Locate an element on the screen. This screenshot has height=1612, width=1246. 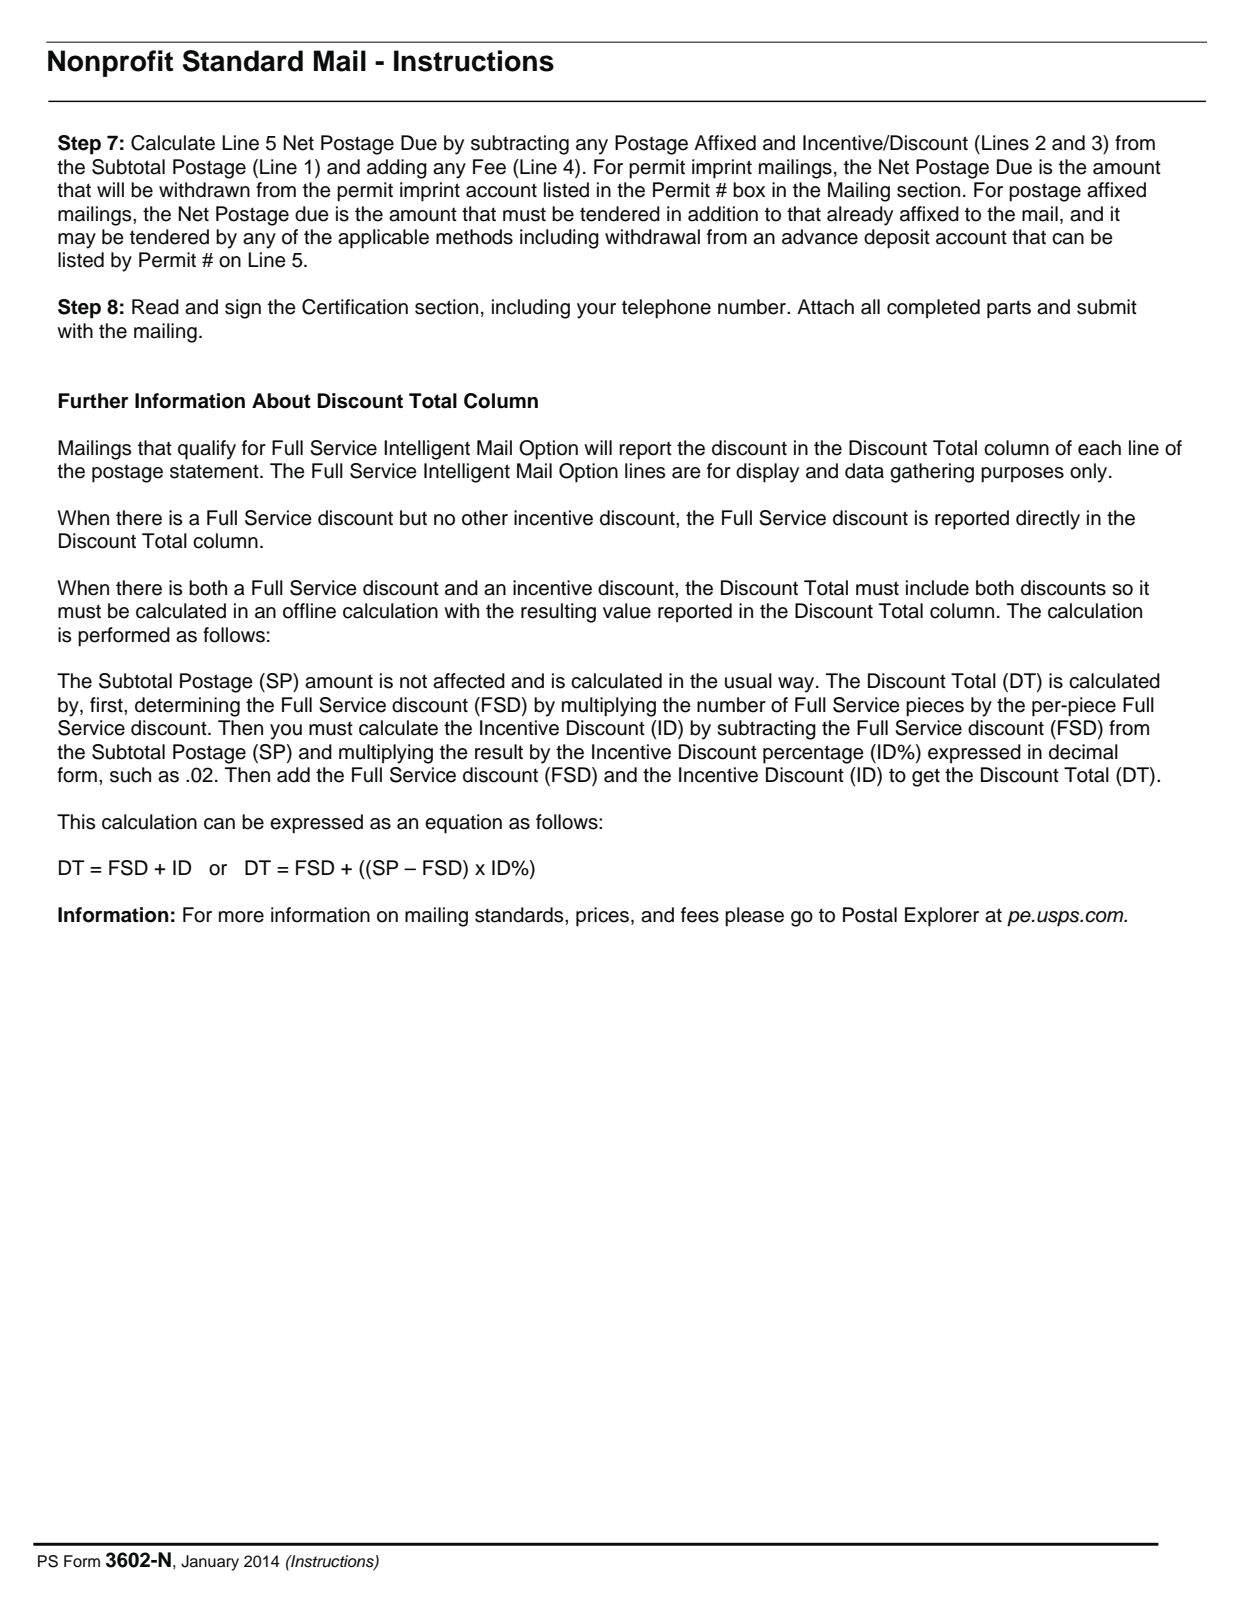
are is located at coordinates (686, 473).
